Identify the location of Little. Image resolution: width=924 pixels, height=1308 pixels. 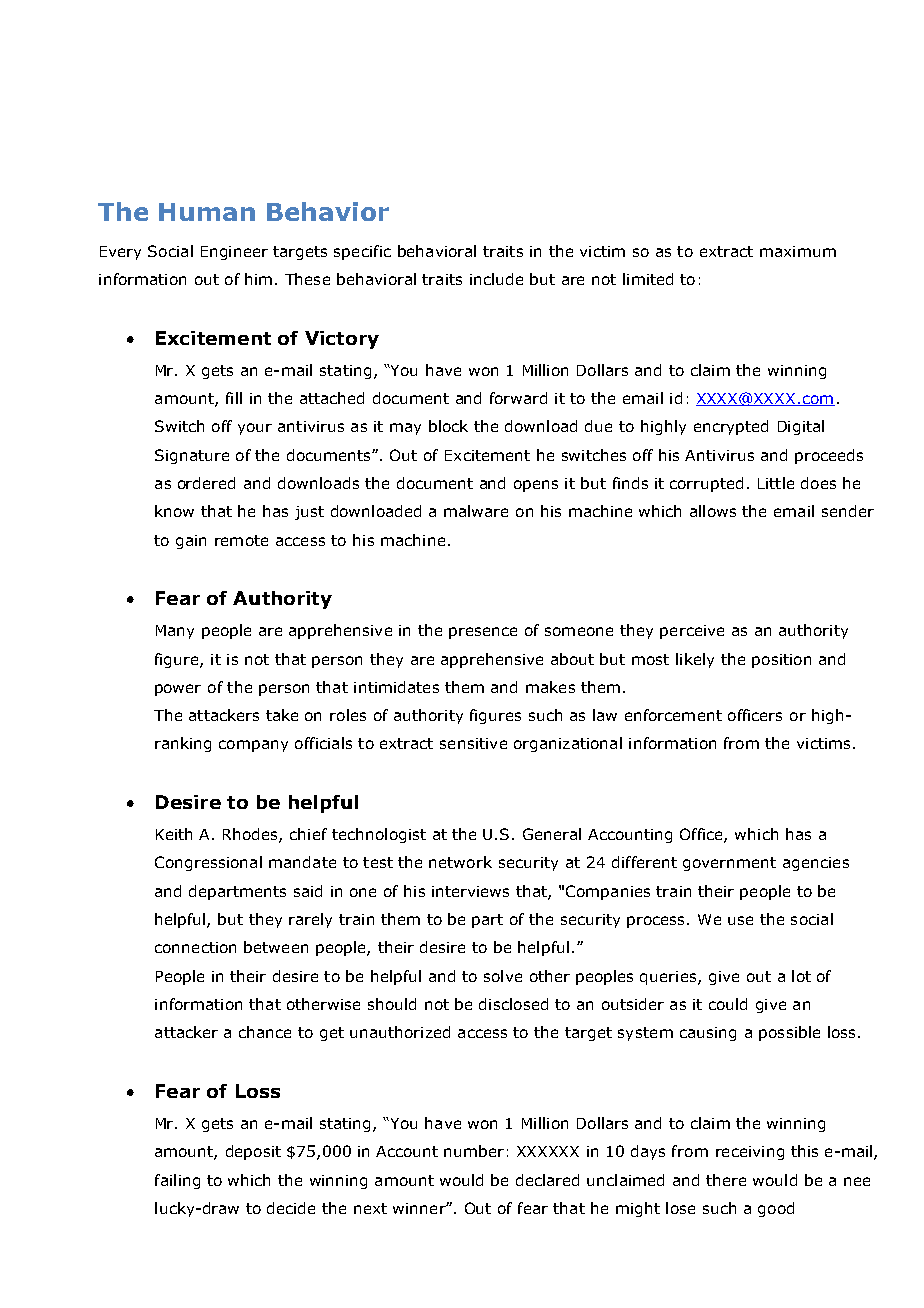
(776, 483).
